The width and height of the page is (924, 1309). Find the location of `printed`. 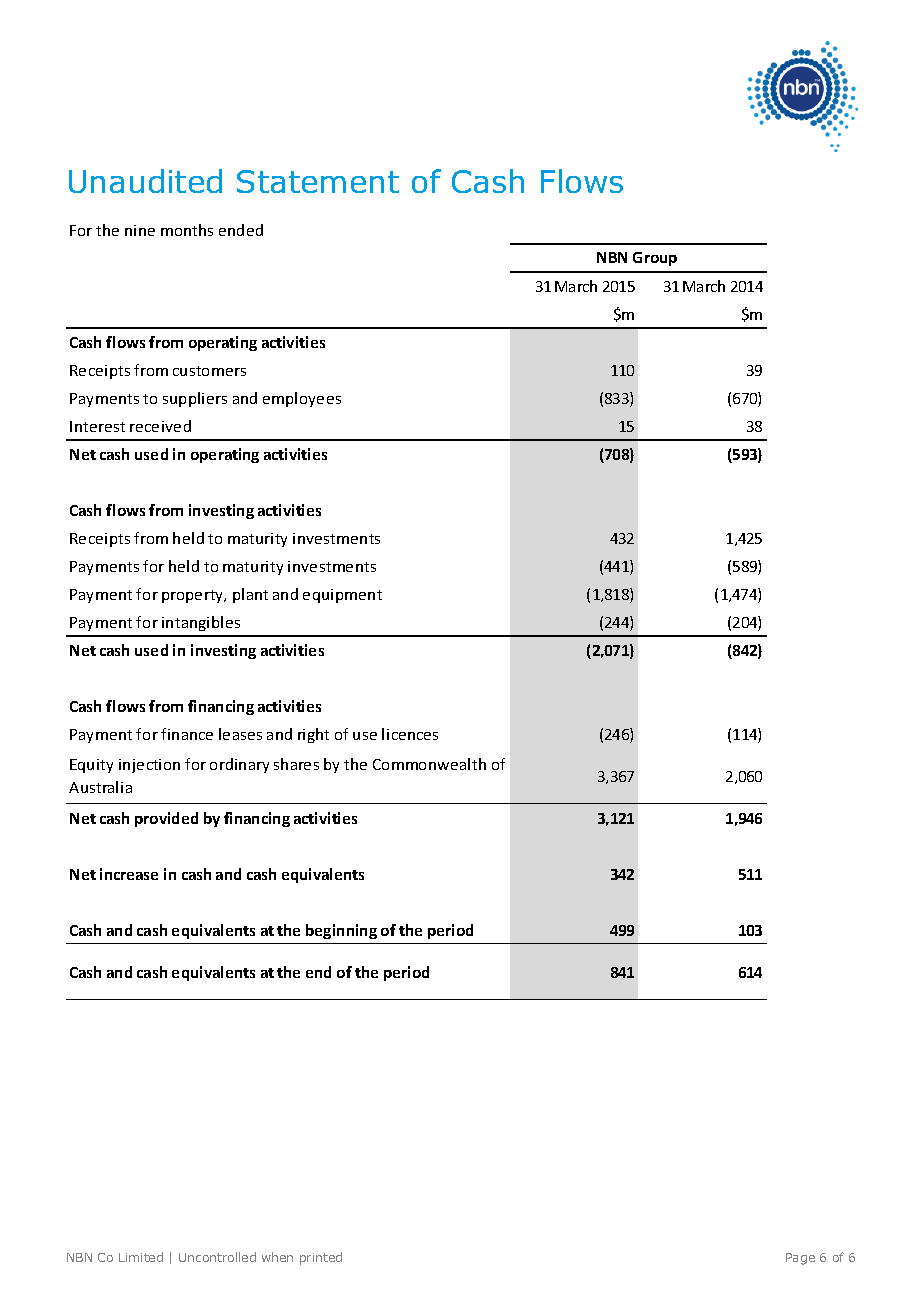

printed is located at coordinates (321, 1258).
